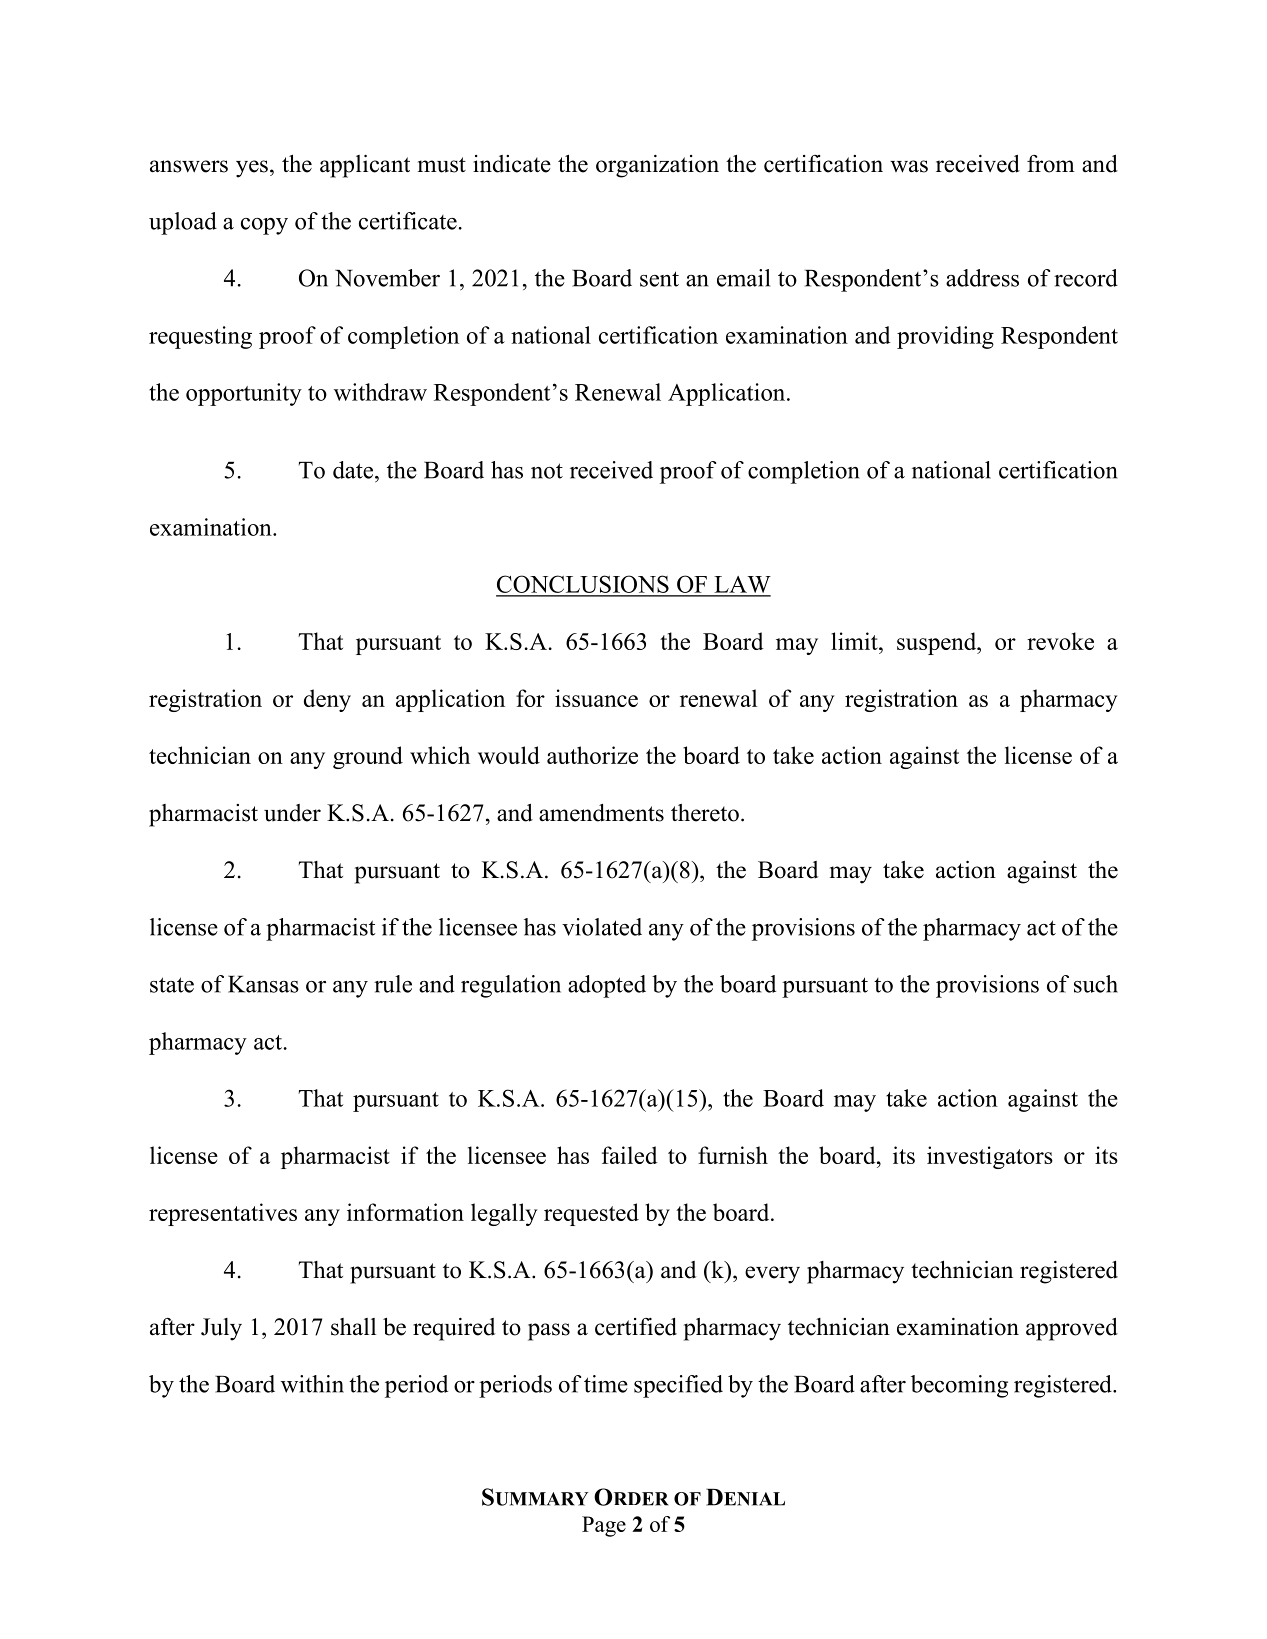 The height and width of the image is (1639, 1267). I want to click on within, so click(312, 1384).
